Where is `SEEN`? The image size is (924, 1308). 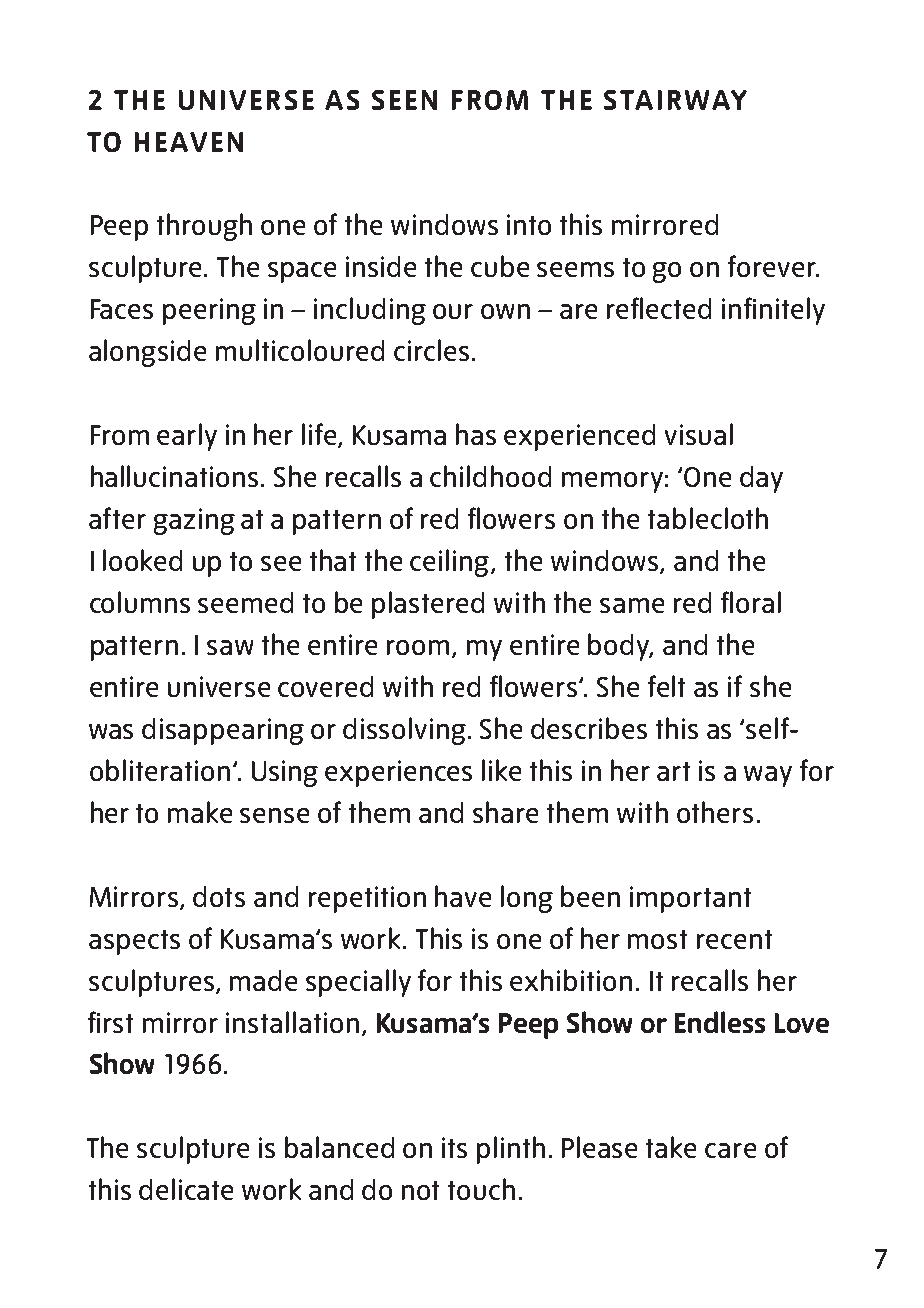
SEEN is located at coordinates (404, 100).
